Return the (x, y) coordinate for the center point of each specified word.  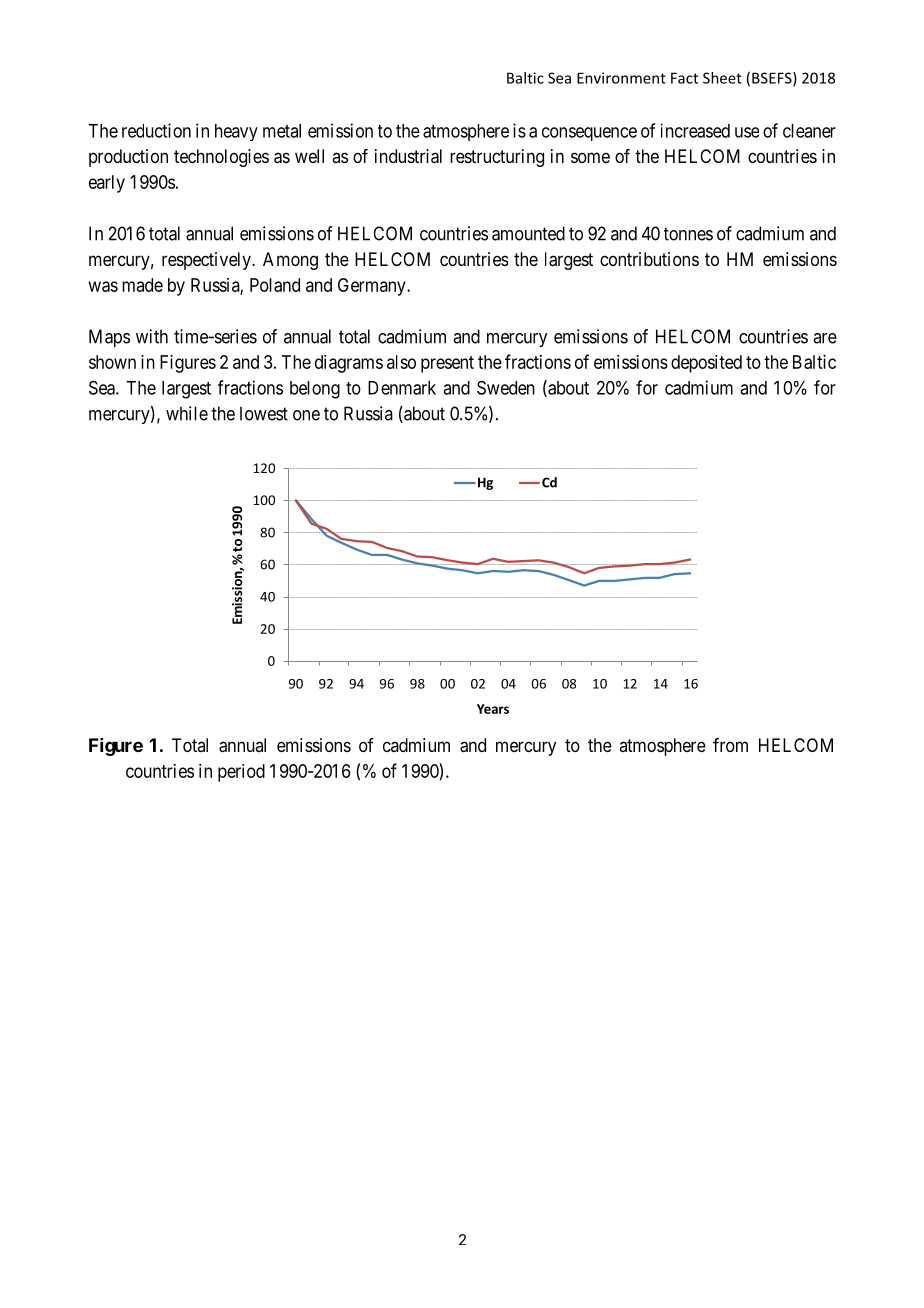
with (152, 336)
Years (493, 709)
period (241, 773)
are (825, 338)
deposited (706, 364)
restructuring (497, 158)
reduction (156, 130)
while (187, 413)
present (447, 364)
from (730, 745)
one (306, 415)
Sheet (722, 78)
